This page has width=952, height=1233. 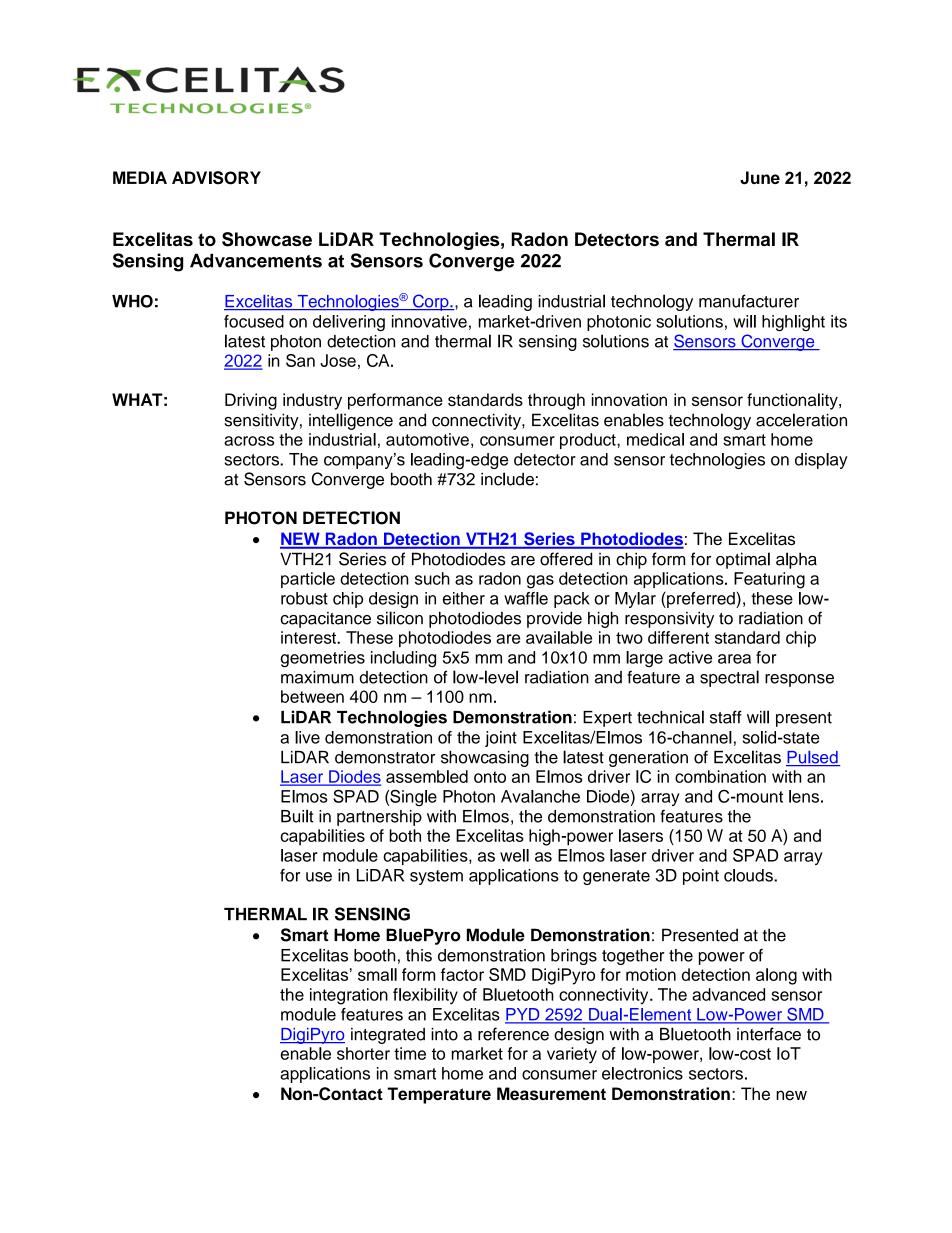 What do you see at coordinates (297, 816) in the page?
I see `Built` at bounding box center [297, 816].
